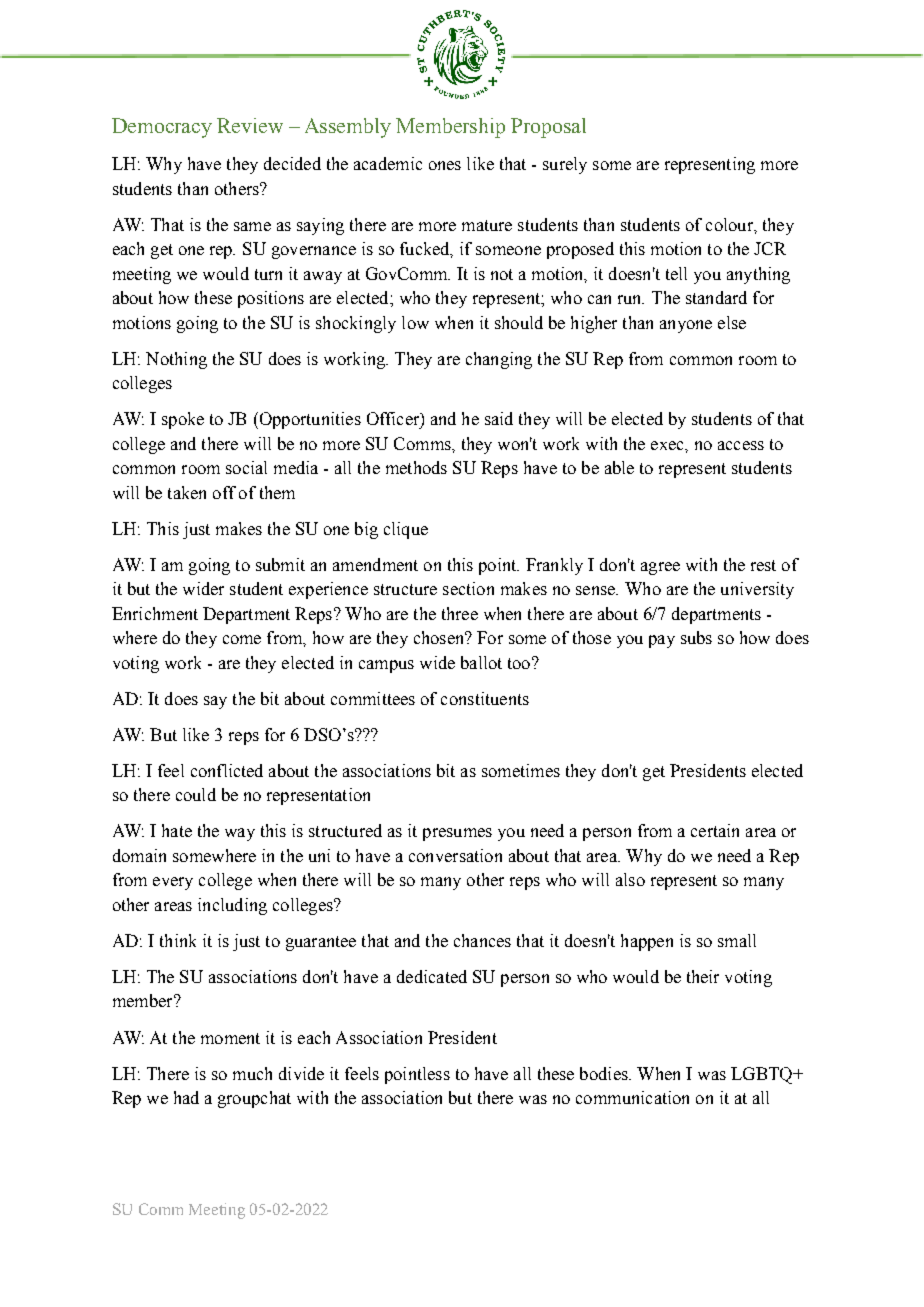 This screenshot has height=1307, width=924. Describe the element at coordinates (485, 698) in the screenshot. I see `constituents` at that location.
